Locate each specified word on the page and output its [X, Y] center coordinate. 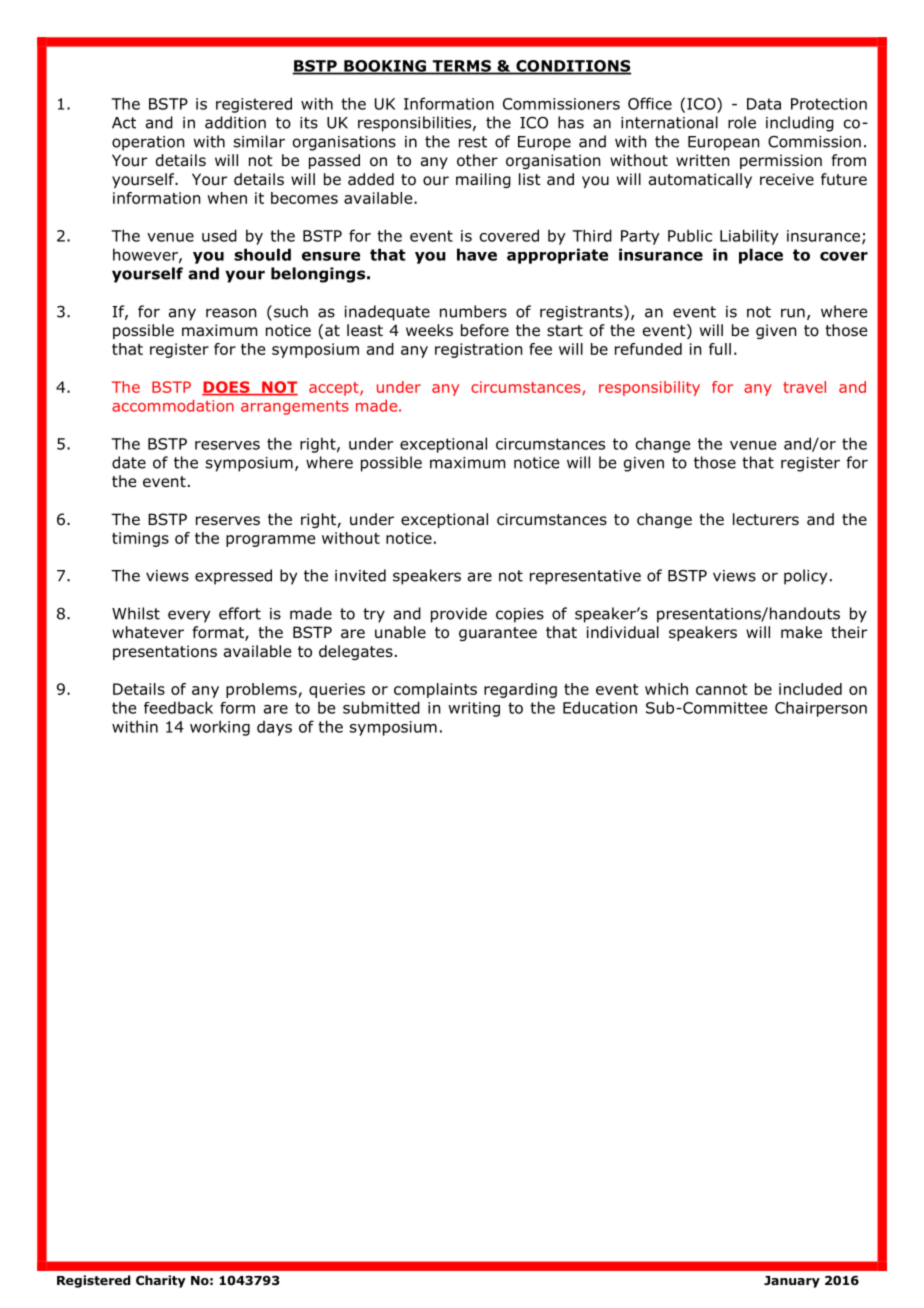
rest [473, 142]
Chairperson [821, 709]
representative [585, 577]
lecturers [766, 519]
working [220, 728]
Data [764, 104]
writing [474, 709]
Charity [161, 1281]
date [129, 462]
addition [235, 122]
